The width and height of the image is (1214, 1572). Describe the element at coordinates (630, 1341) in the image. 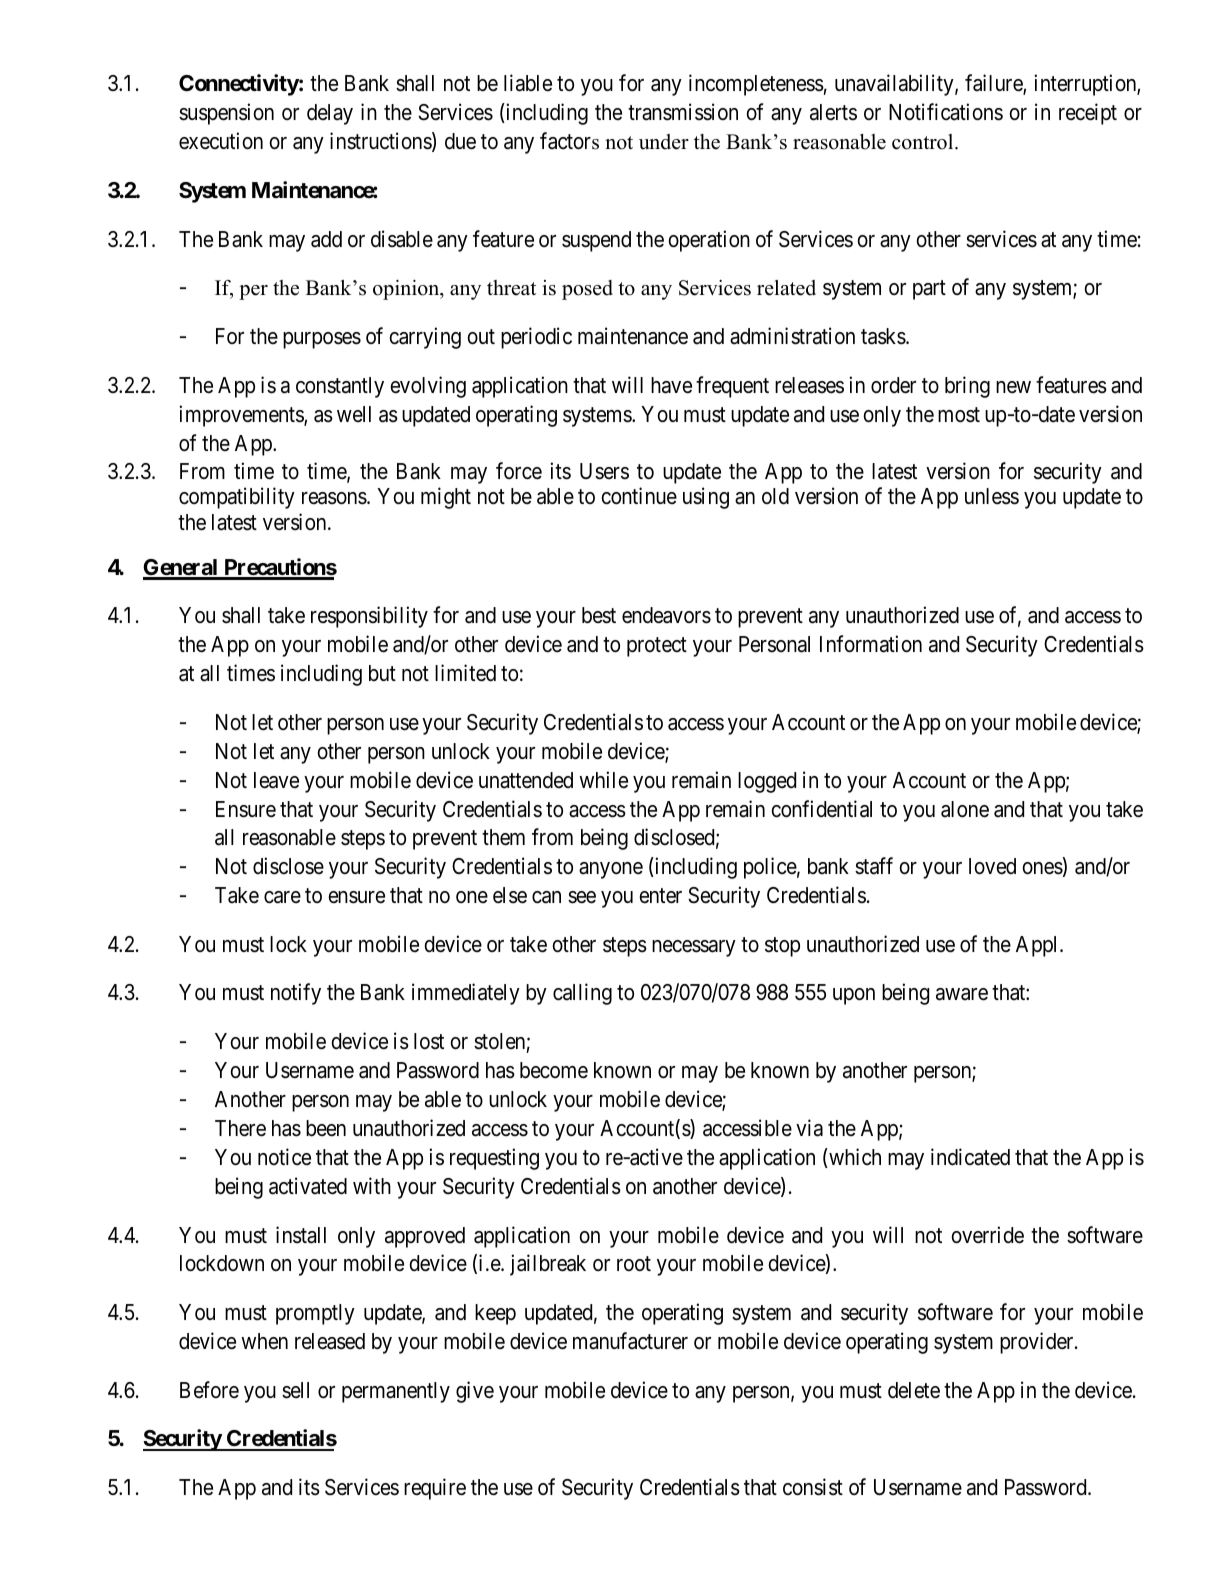

I see `manufacturer` at that location.
